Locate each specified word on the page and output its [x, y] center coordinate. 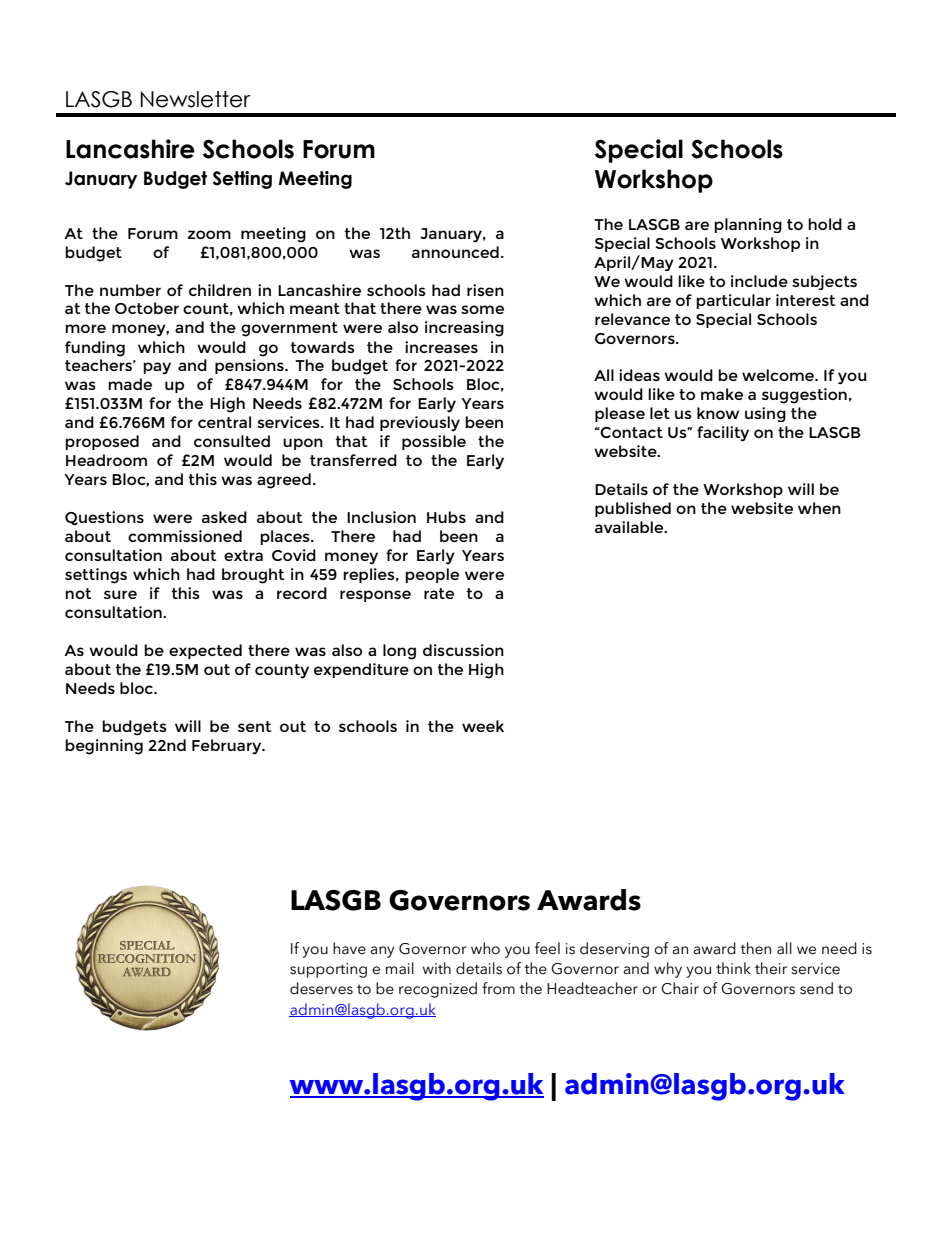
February [228, 747]
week [483, 726]
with [437, 968]
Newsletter [195, 99]
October [147, 308]
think [733, 968]
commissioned [185, 536]
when [819, 508]
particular [733, 301]
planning [748, 225]
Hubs [446, 517]
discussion [463, 650]
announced [455, 252]
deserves [321, 988]
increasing [464, 329]
